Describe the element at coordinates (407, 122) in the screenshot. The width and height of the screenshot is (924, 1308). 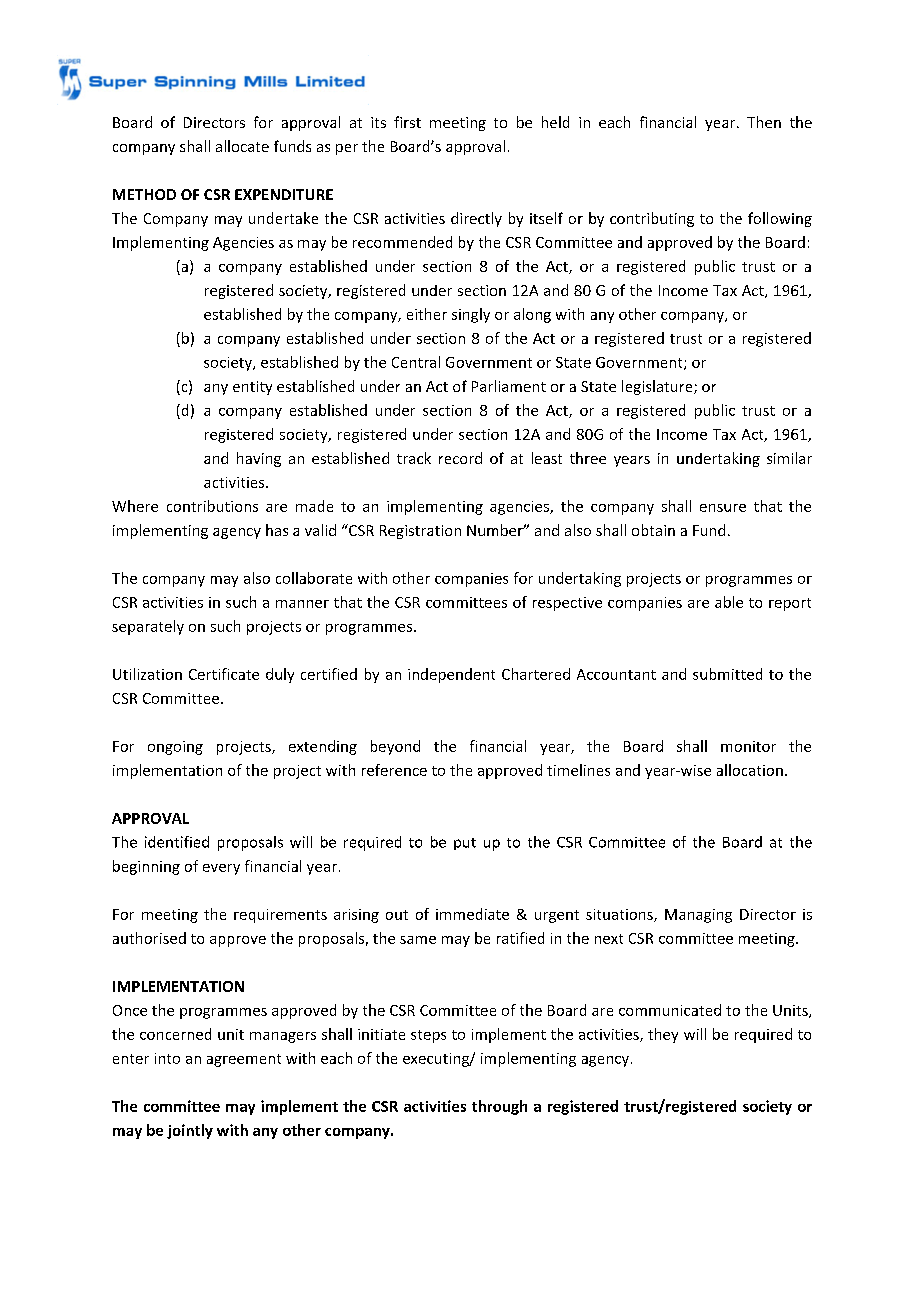
I see `first` at that location.
